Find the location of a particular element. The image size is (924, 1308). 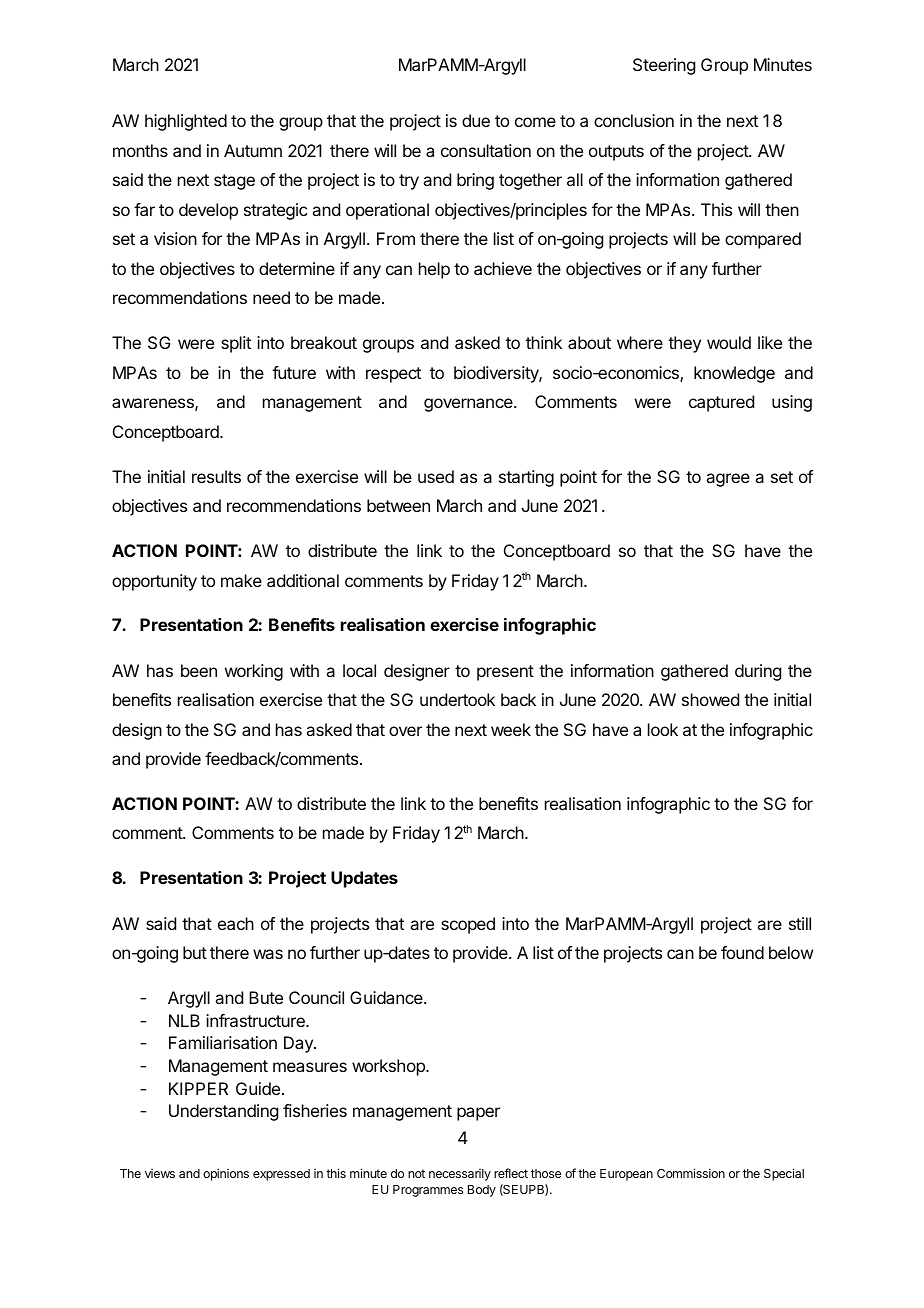

undertook is located at coordinates (457, 699).
